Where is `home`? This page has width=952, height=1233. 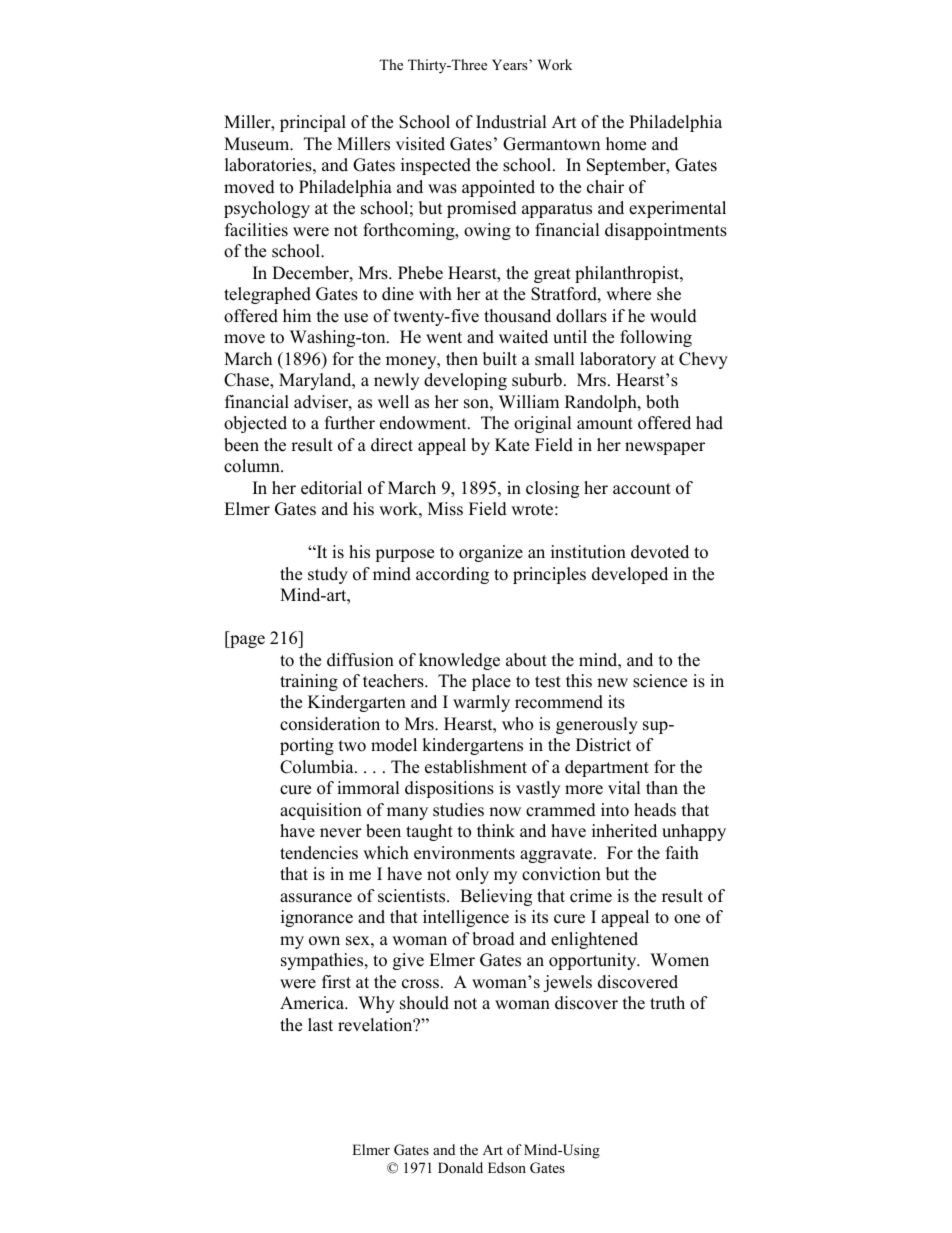
home is located at coordinates (626, 144).
